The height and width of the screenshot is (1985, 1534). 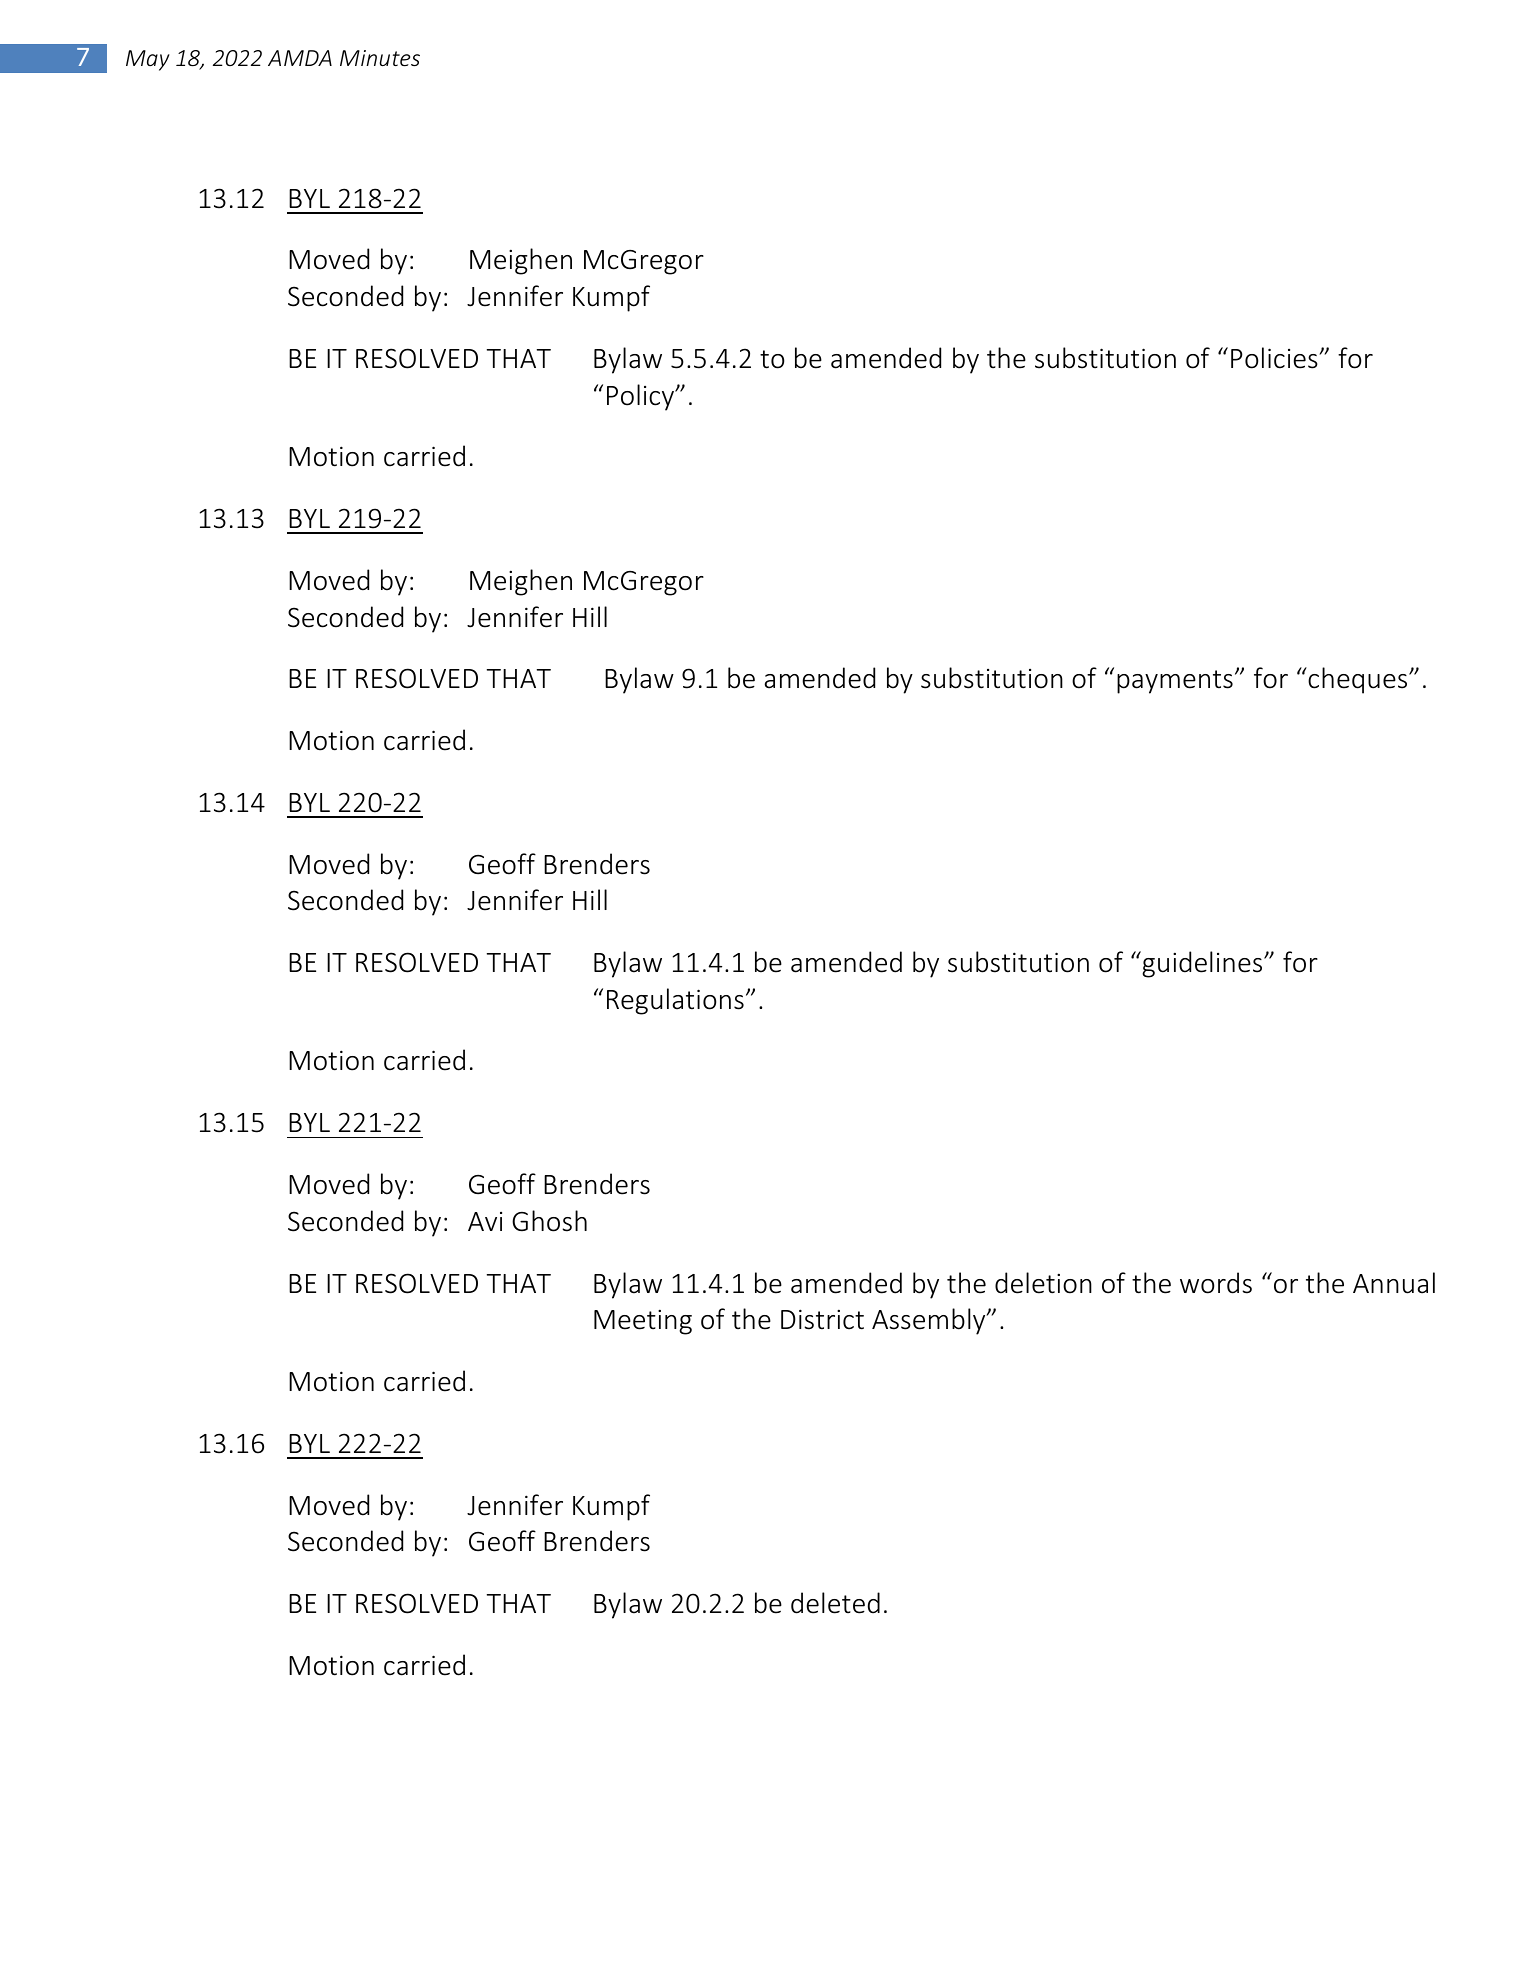 What do you see at coordinates (1216, 1283) in the screenshot?
I see `words` at bounding box center [1216, 1283].
